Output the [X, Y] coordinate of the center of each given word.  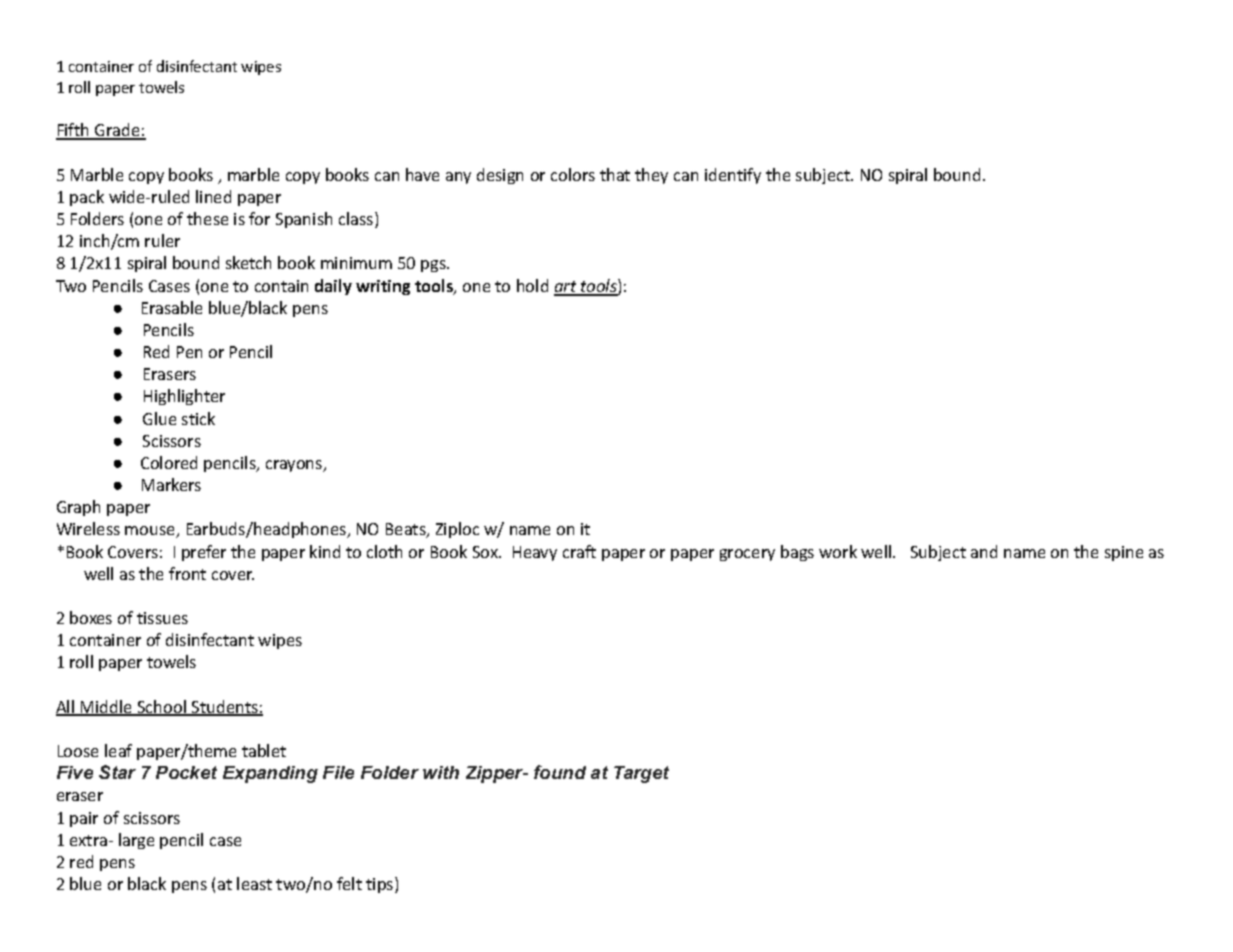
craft [579, 551]
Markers [171, 484]
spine [1124, 553]
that [615, 174]
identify [733, 176]
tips [381, 885]
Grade [117, 131]
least [254, 883]
